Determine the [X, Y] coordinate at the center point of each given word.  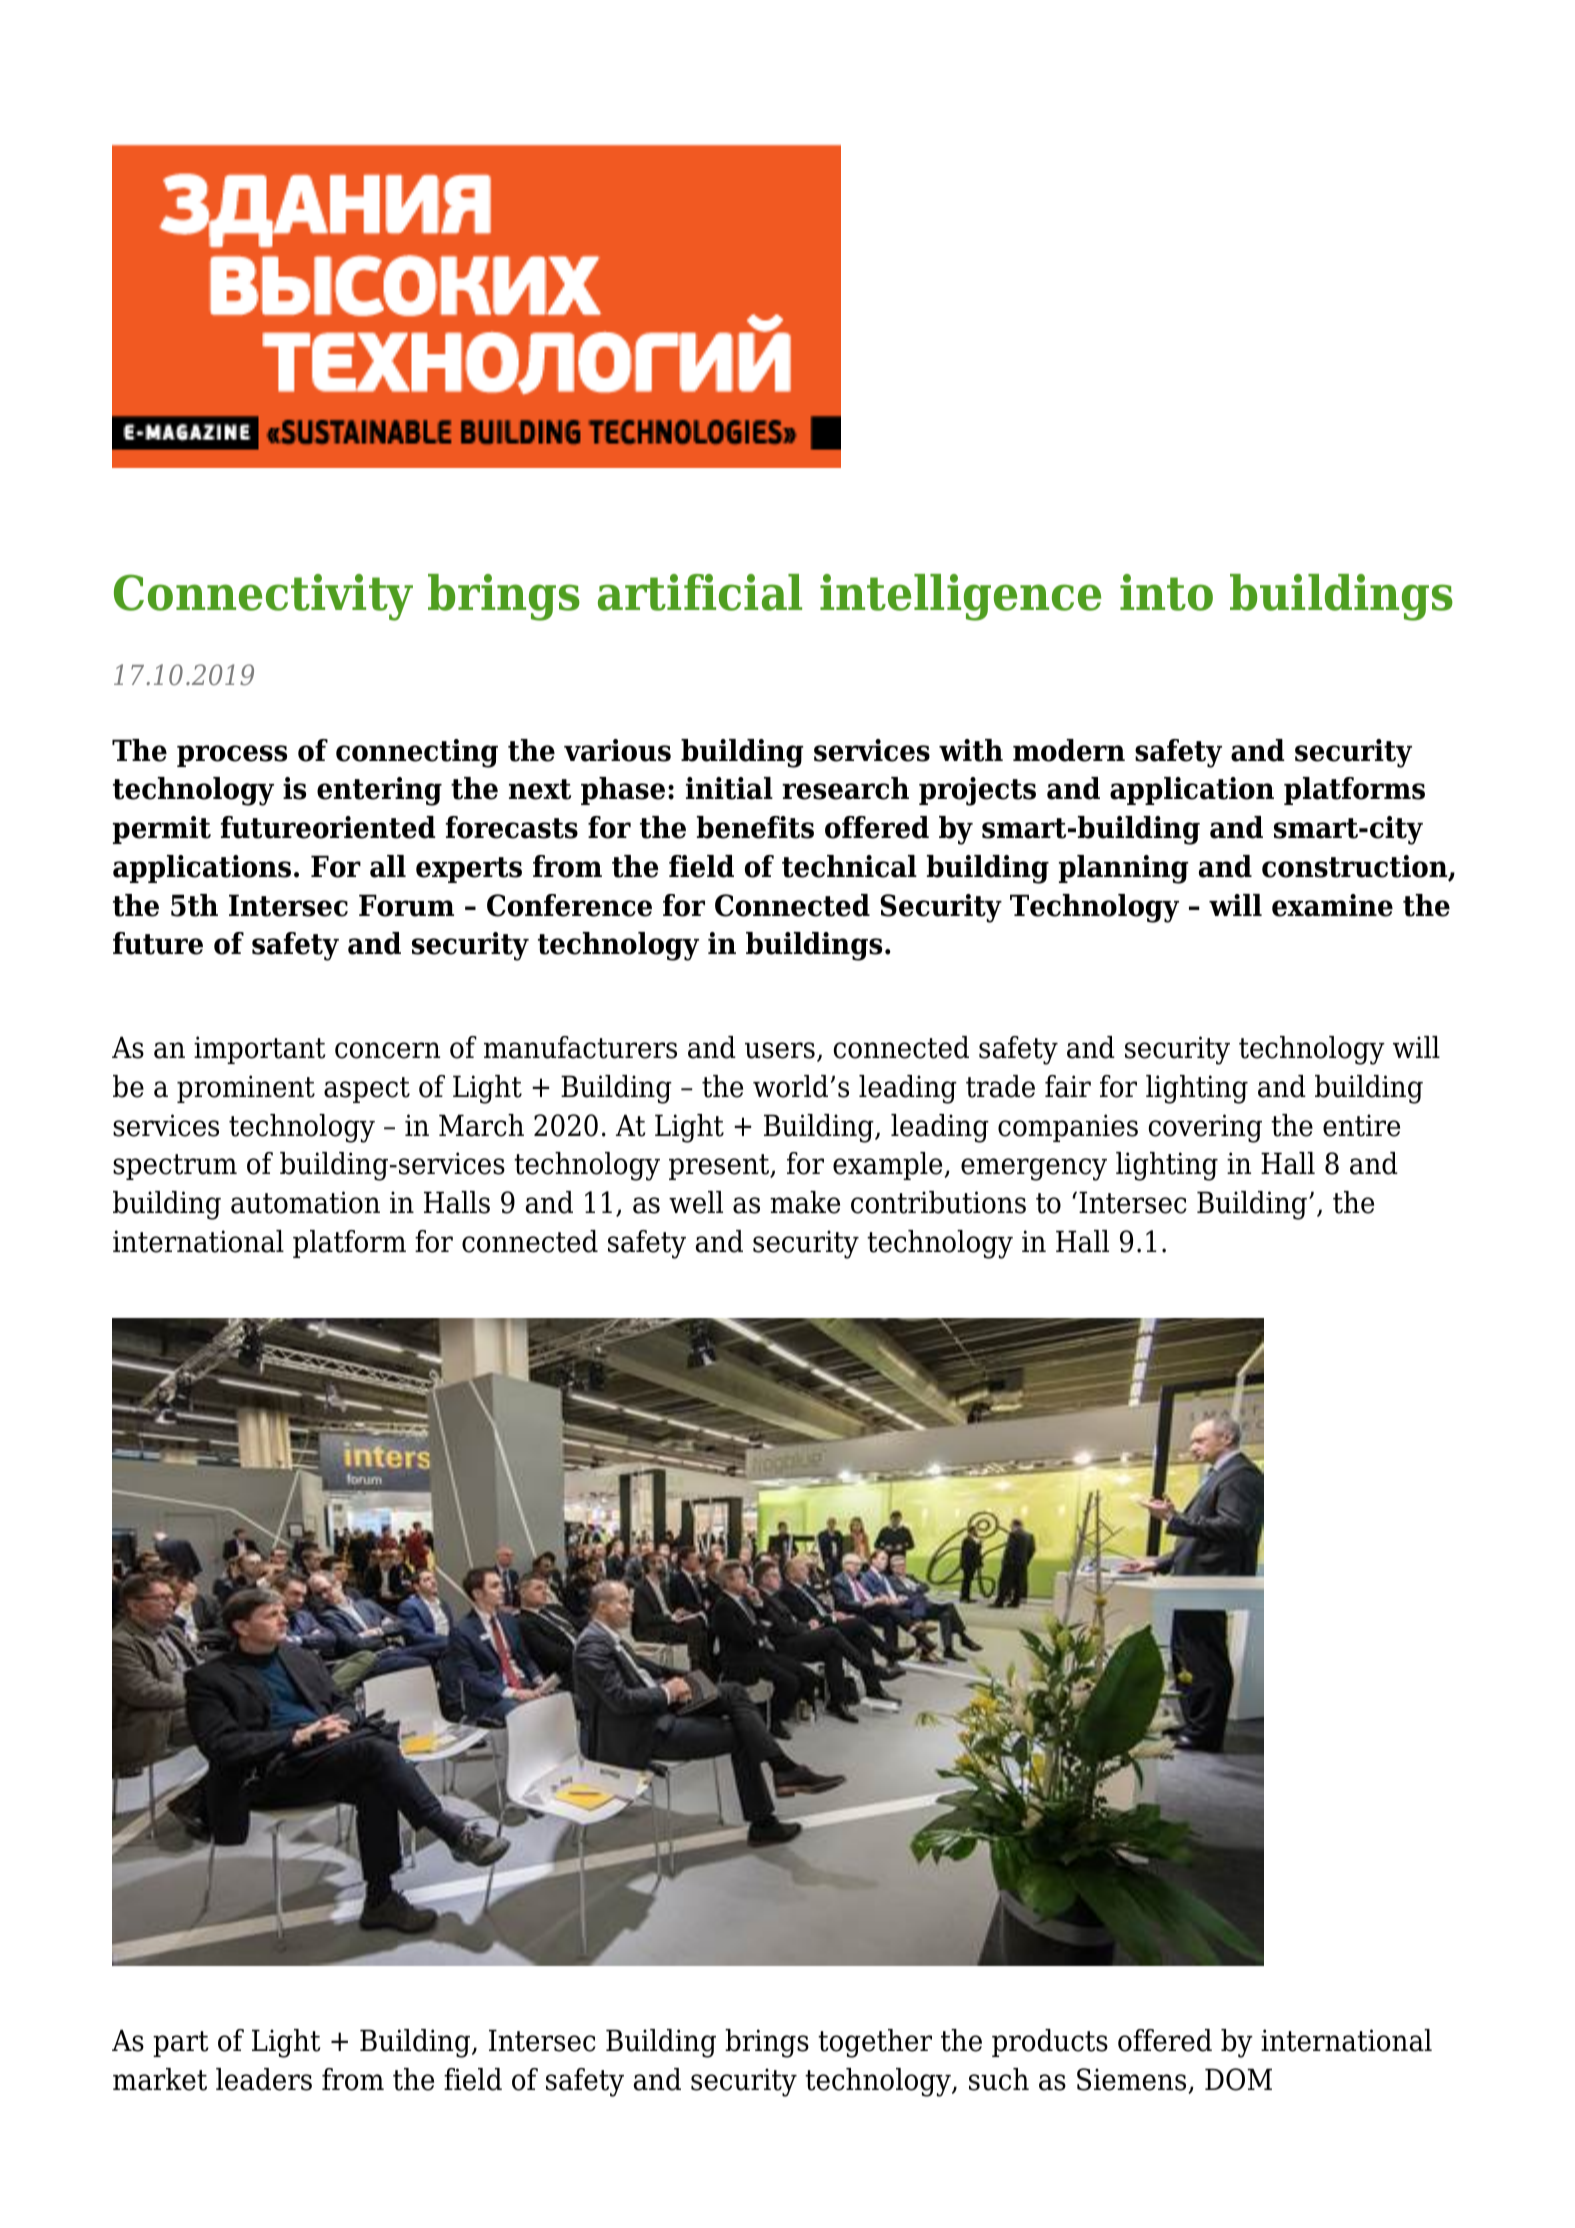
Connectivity [263, 597]
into [1166, 592]
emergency [1034, 1169]
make [805, 1202]
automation [305, 1202]
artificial [700, 592]
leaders [264, 2079]
